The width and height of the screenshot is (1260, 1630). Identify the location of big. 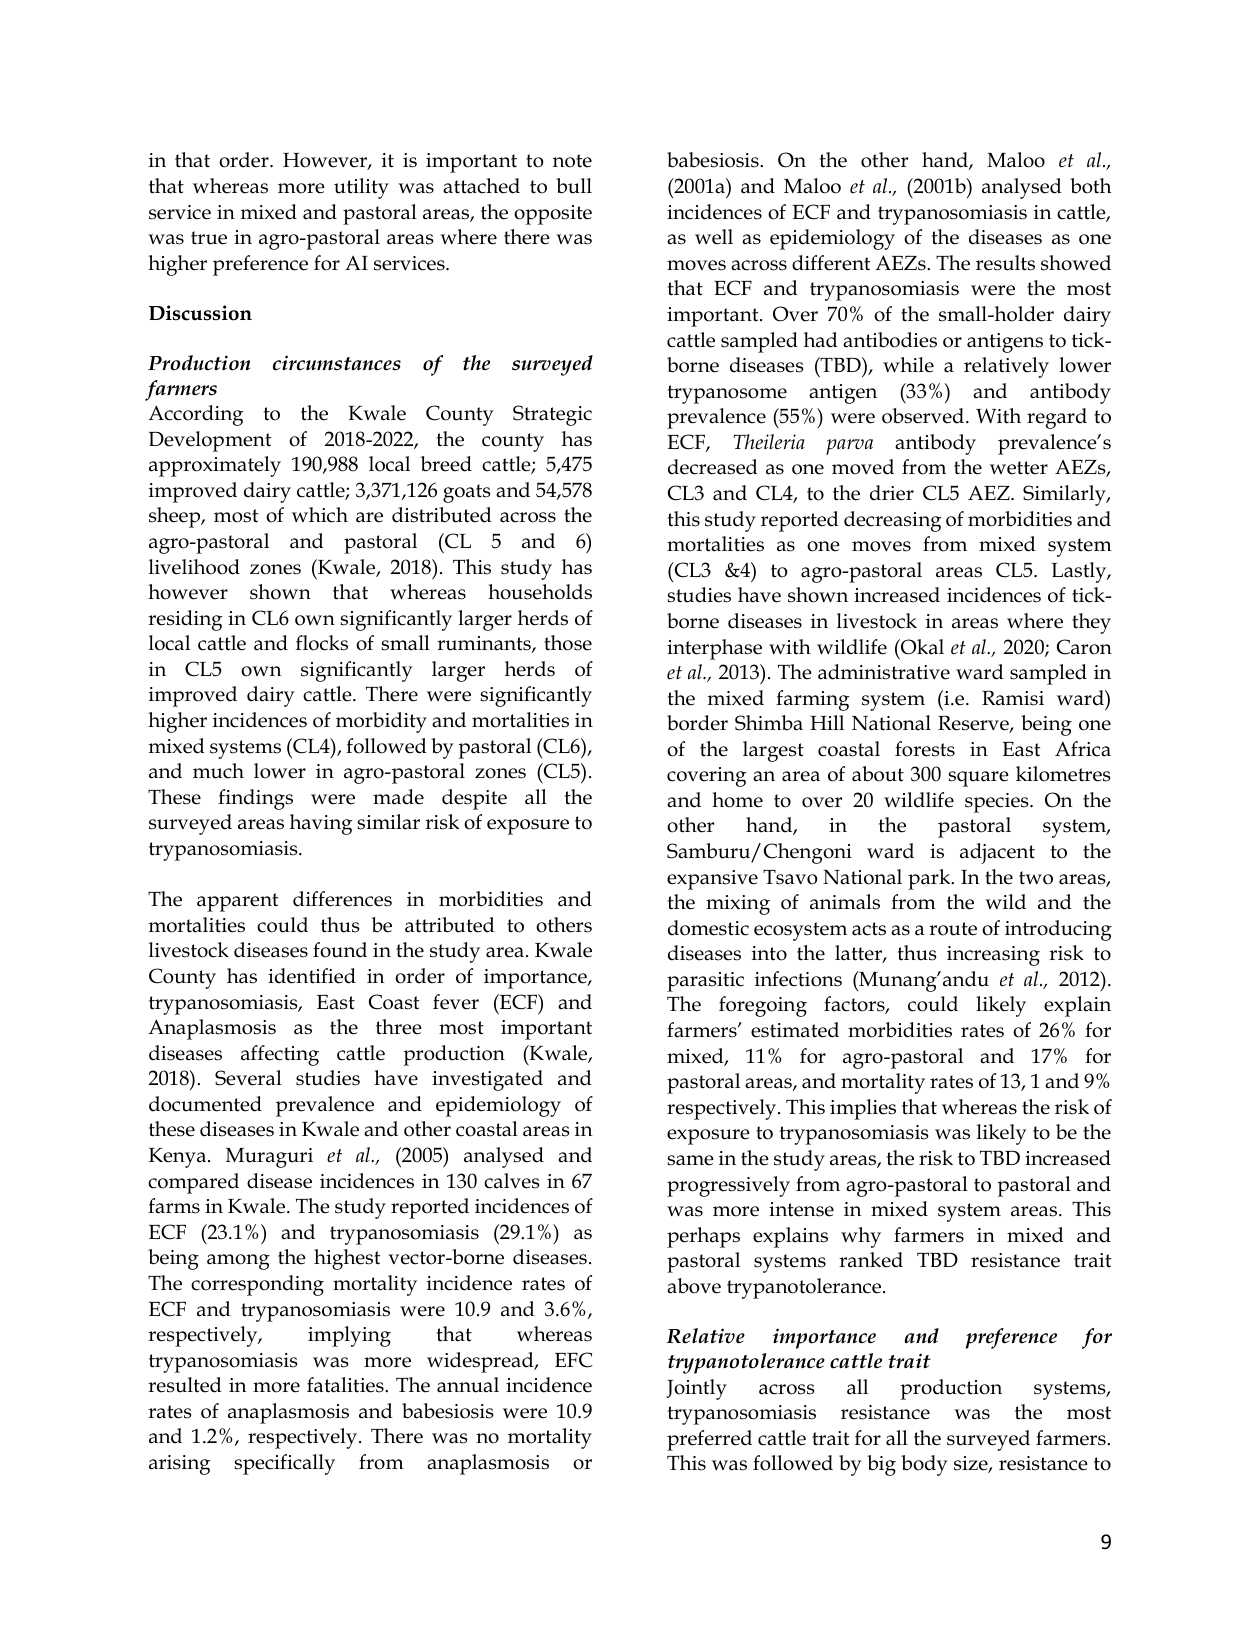
(881, 1465).
